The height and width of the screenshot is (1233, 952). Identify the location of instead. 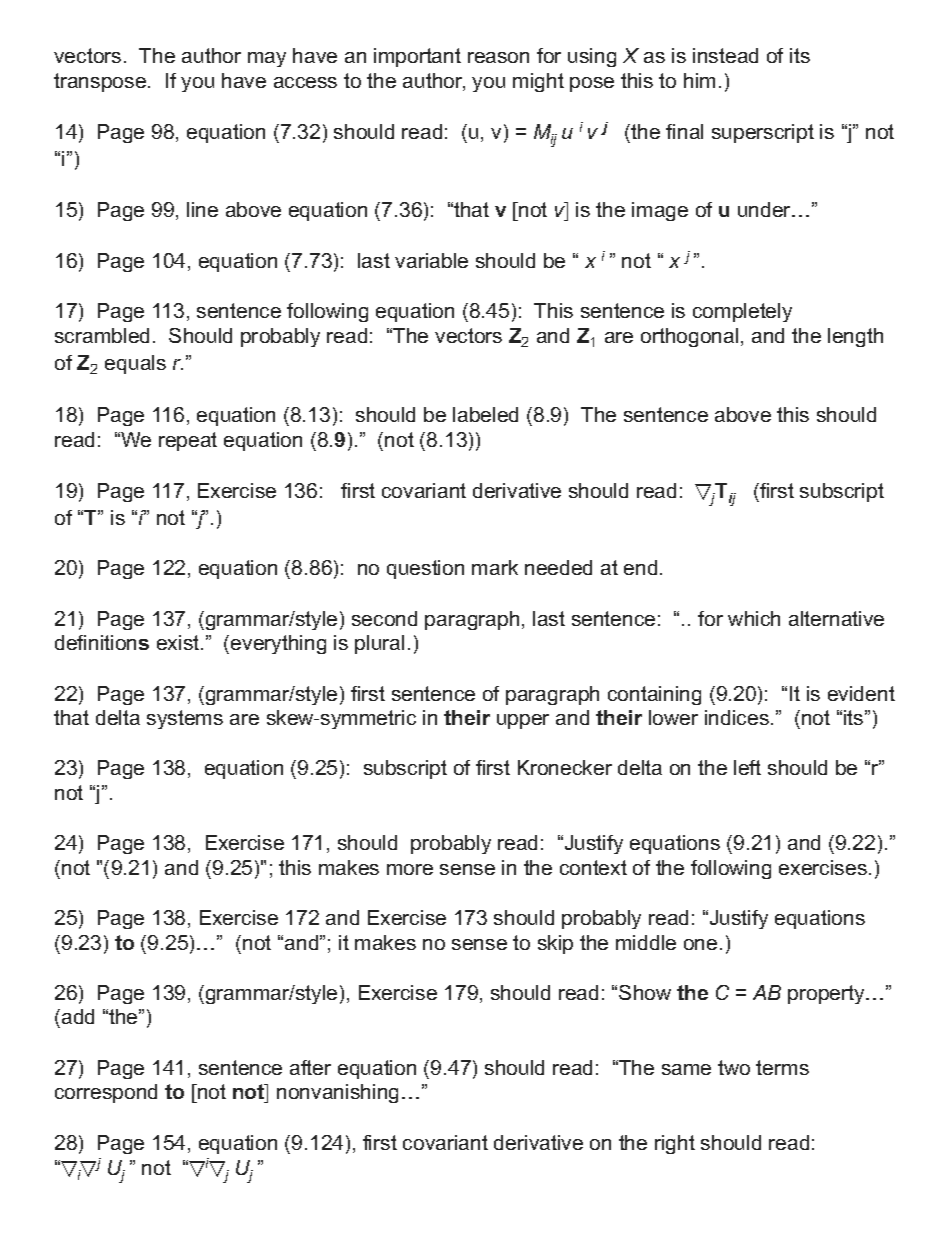
(725, 55).
